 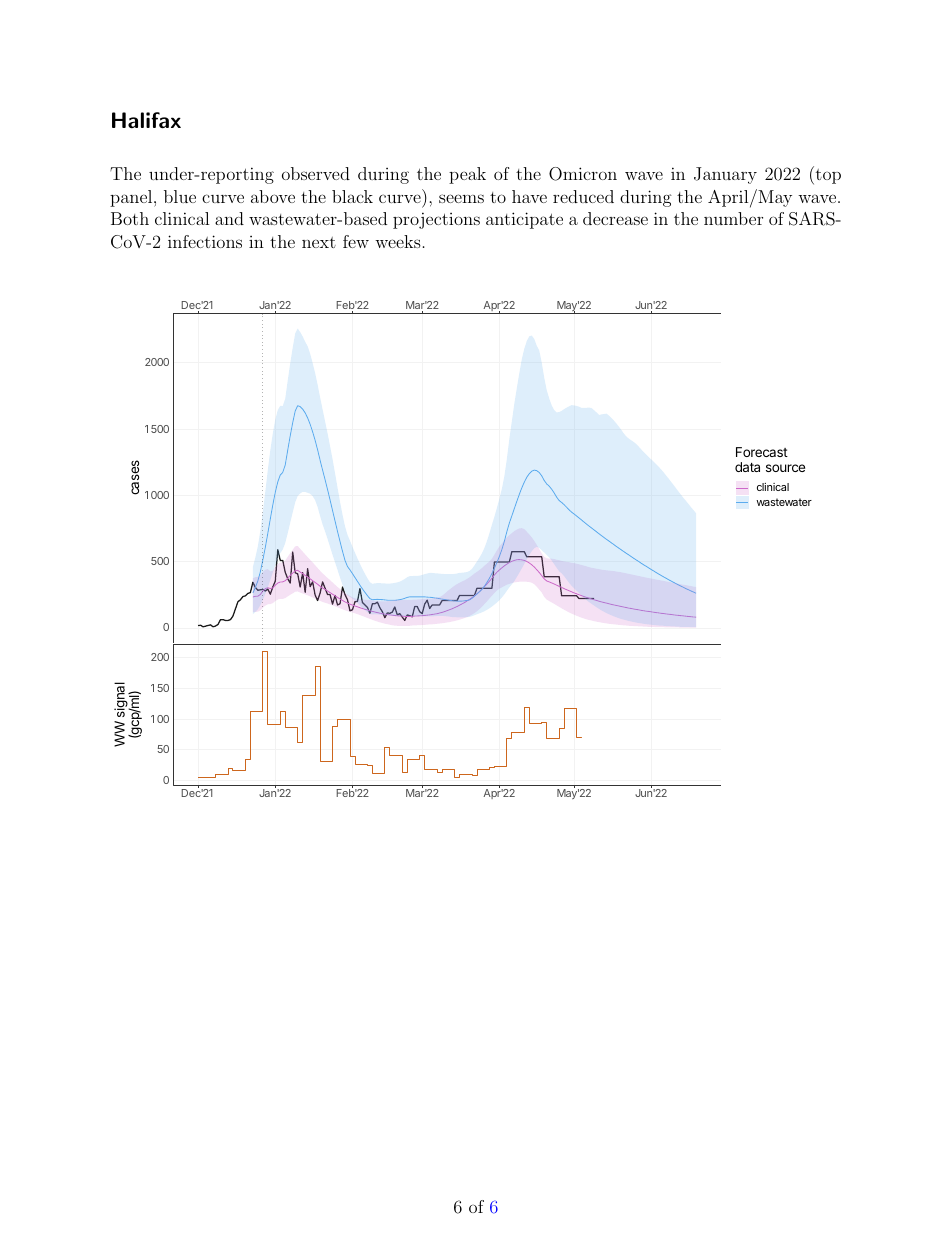 I want to click on Forecast, so click(x=762, y=452).
